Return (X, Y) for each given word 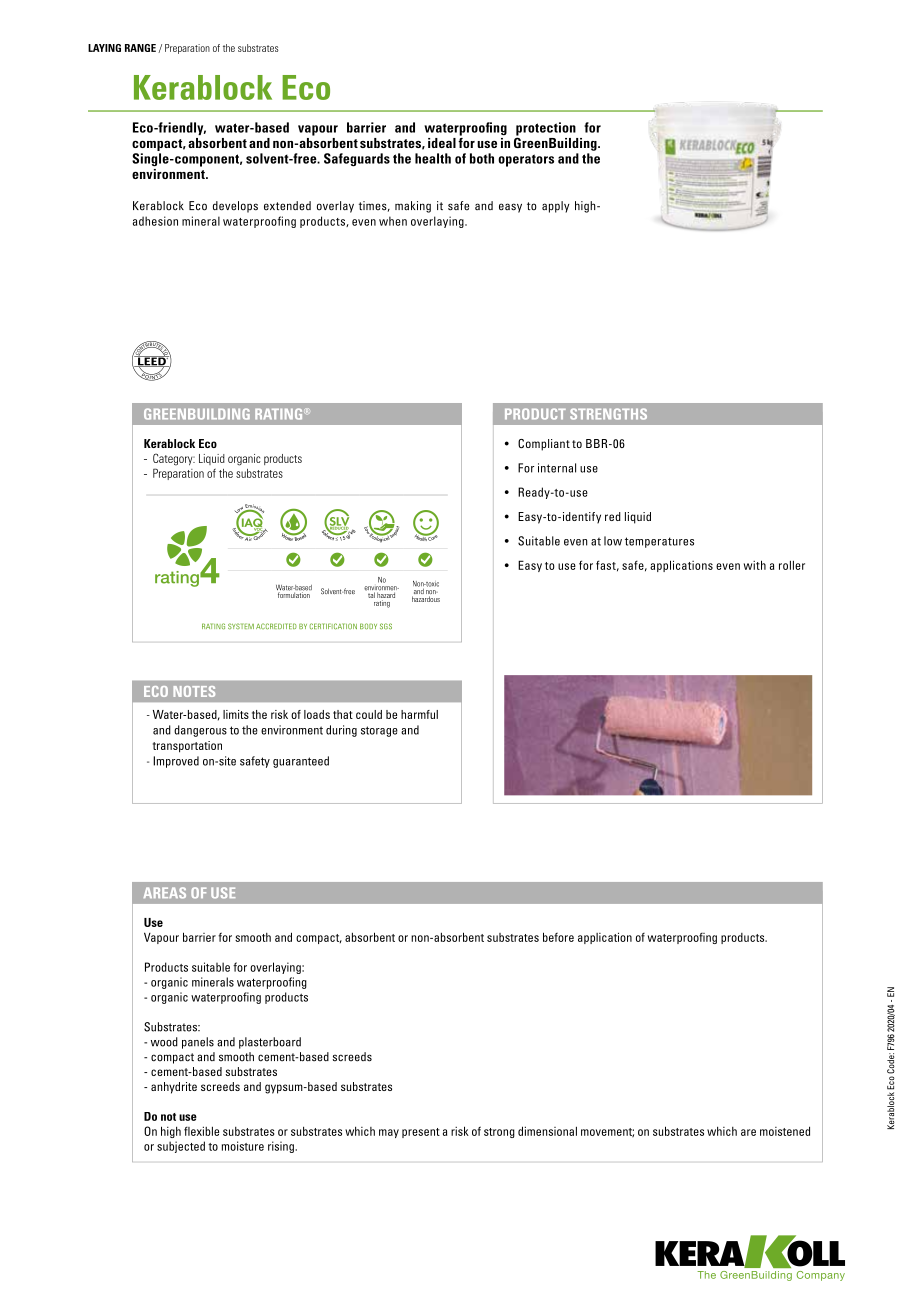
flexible (201, 1131)
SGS (386, 626)
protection (546, 130)
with (755, 565)
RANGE (140, 48)
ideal (442, 143)
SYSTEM (241, 626)
